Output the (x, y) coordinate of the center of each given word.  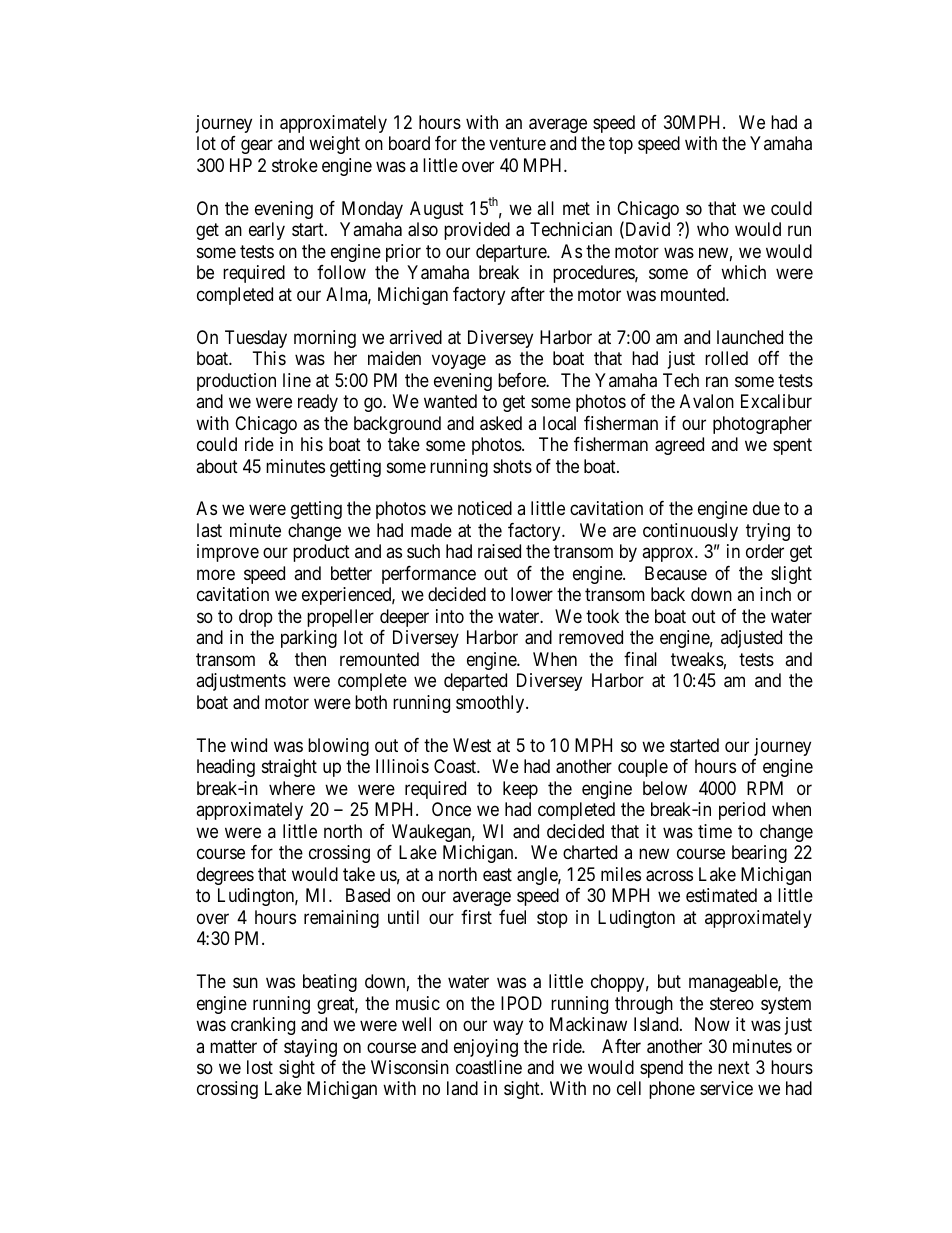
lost (260, 1067)
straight (289, 768)
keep (520, 790)
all (545, 208)
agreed (679, 446)
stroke (295, 165)
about (217, 466)
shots (512, 466)
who (713, 229)
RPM (765, 788)
